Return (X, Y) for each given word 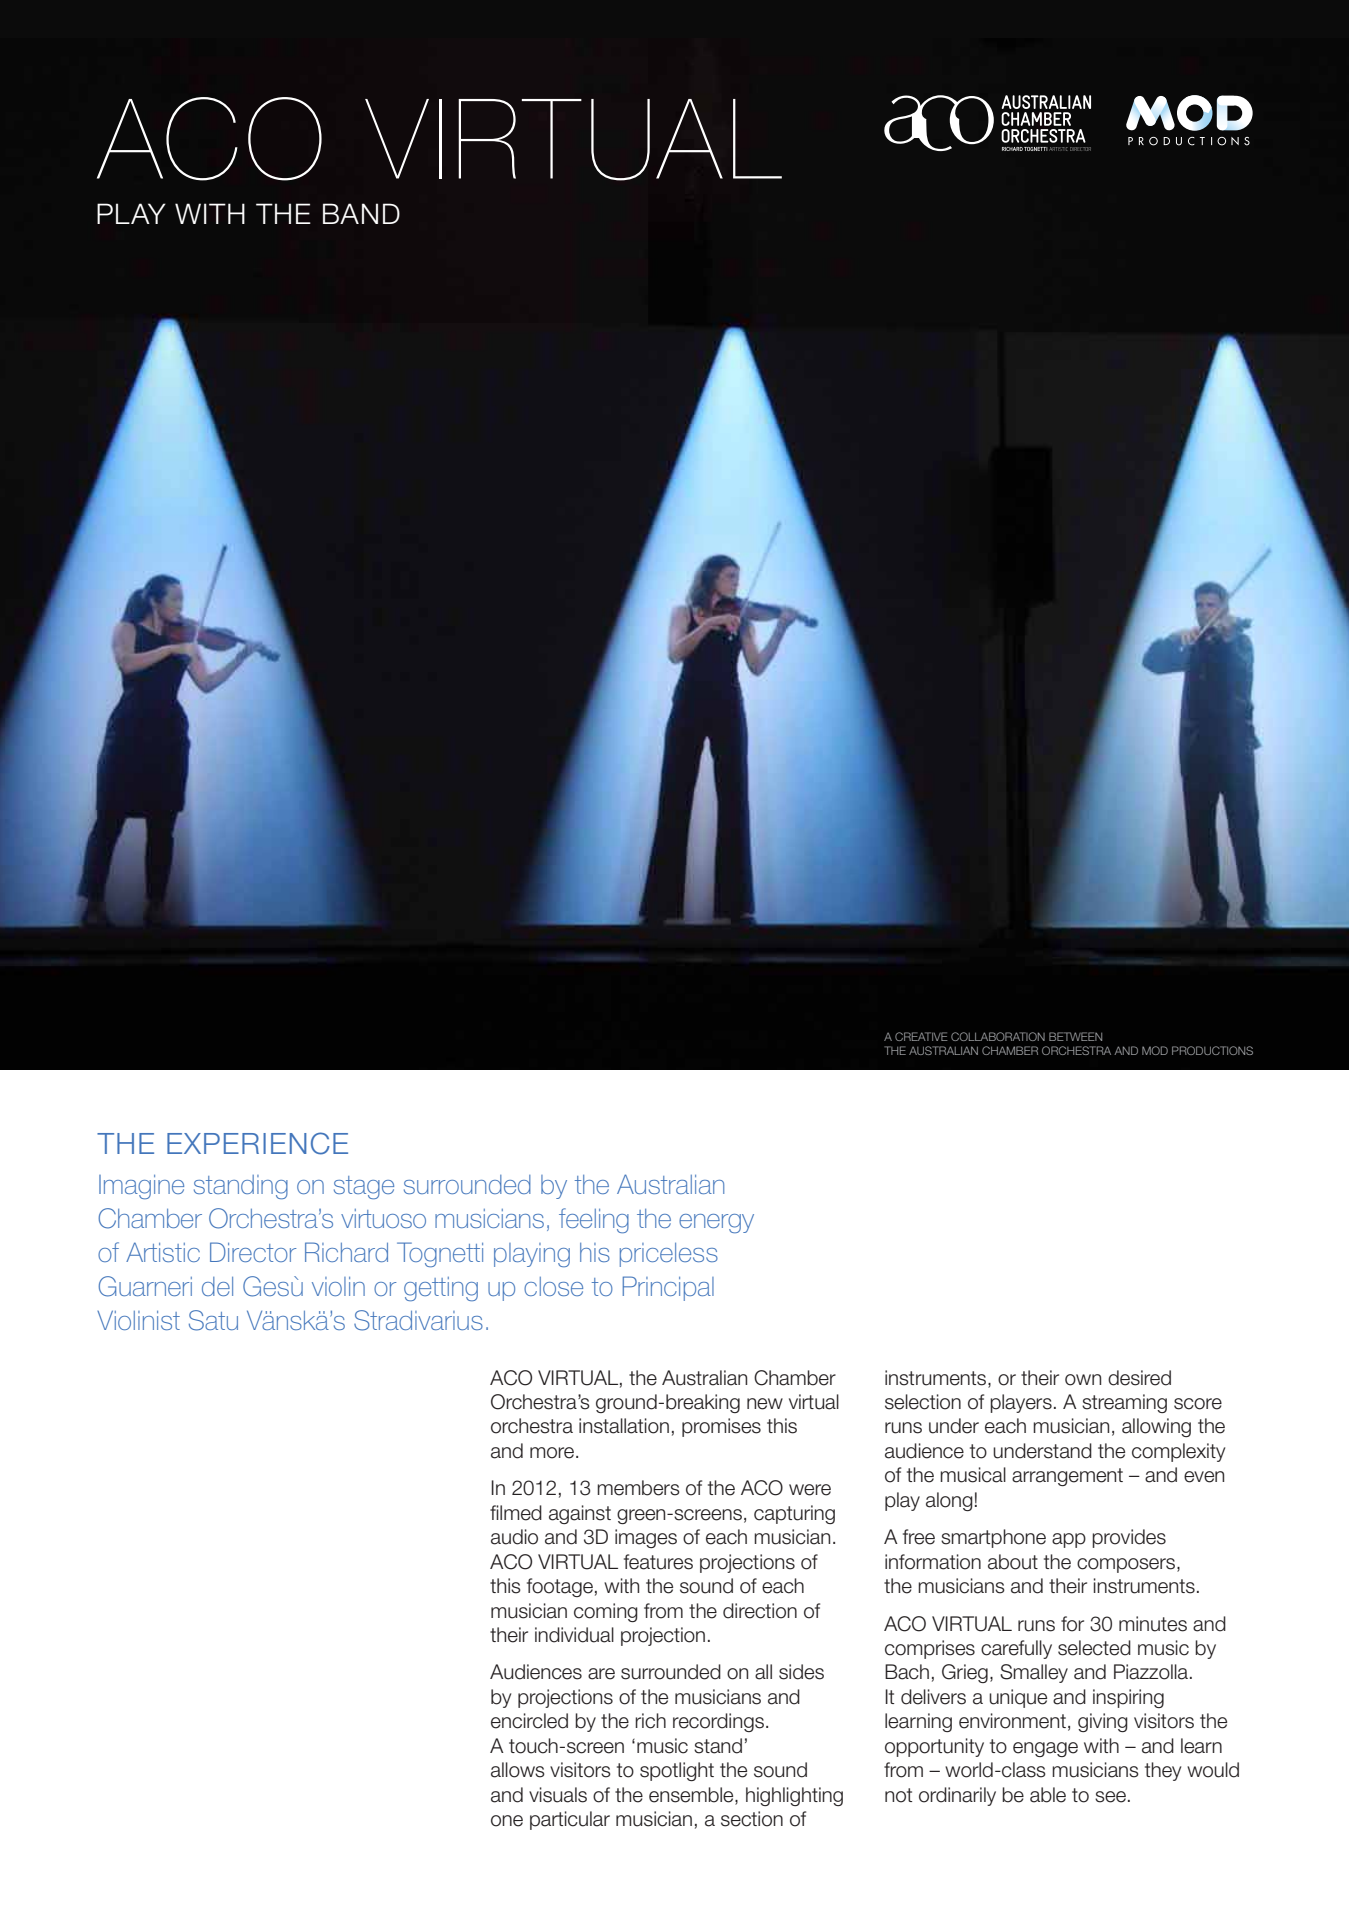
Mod (1155, 1050)
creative (921, 1036)
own (1083, 1380)
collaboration (998, 1036)
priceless (669, 1255)
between (1075, 1036)
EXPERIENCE (257, 1143)
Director (253, 1252)
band (361, 213)
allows (518, 1770)
